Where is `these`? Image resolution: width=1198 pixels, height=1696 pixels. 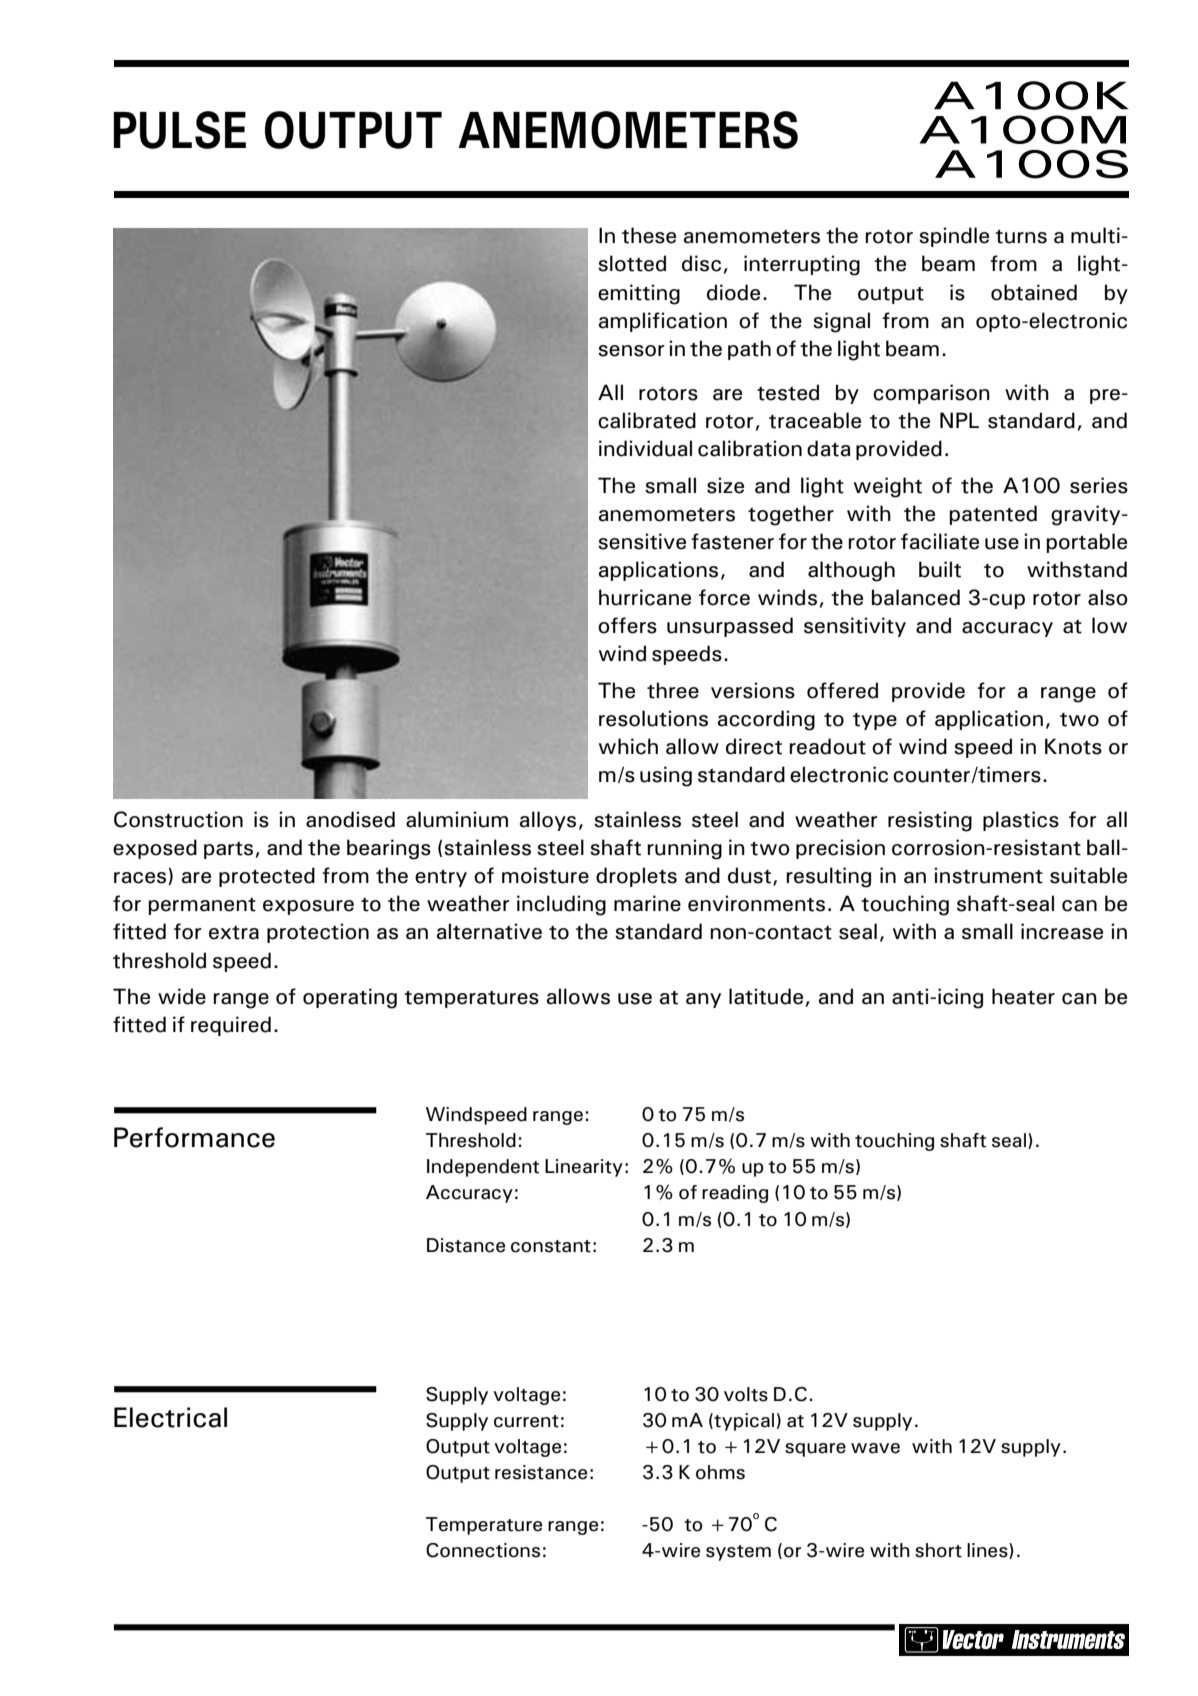 these is located at coordinates (649, 235).
